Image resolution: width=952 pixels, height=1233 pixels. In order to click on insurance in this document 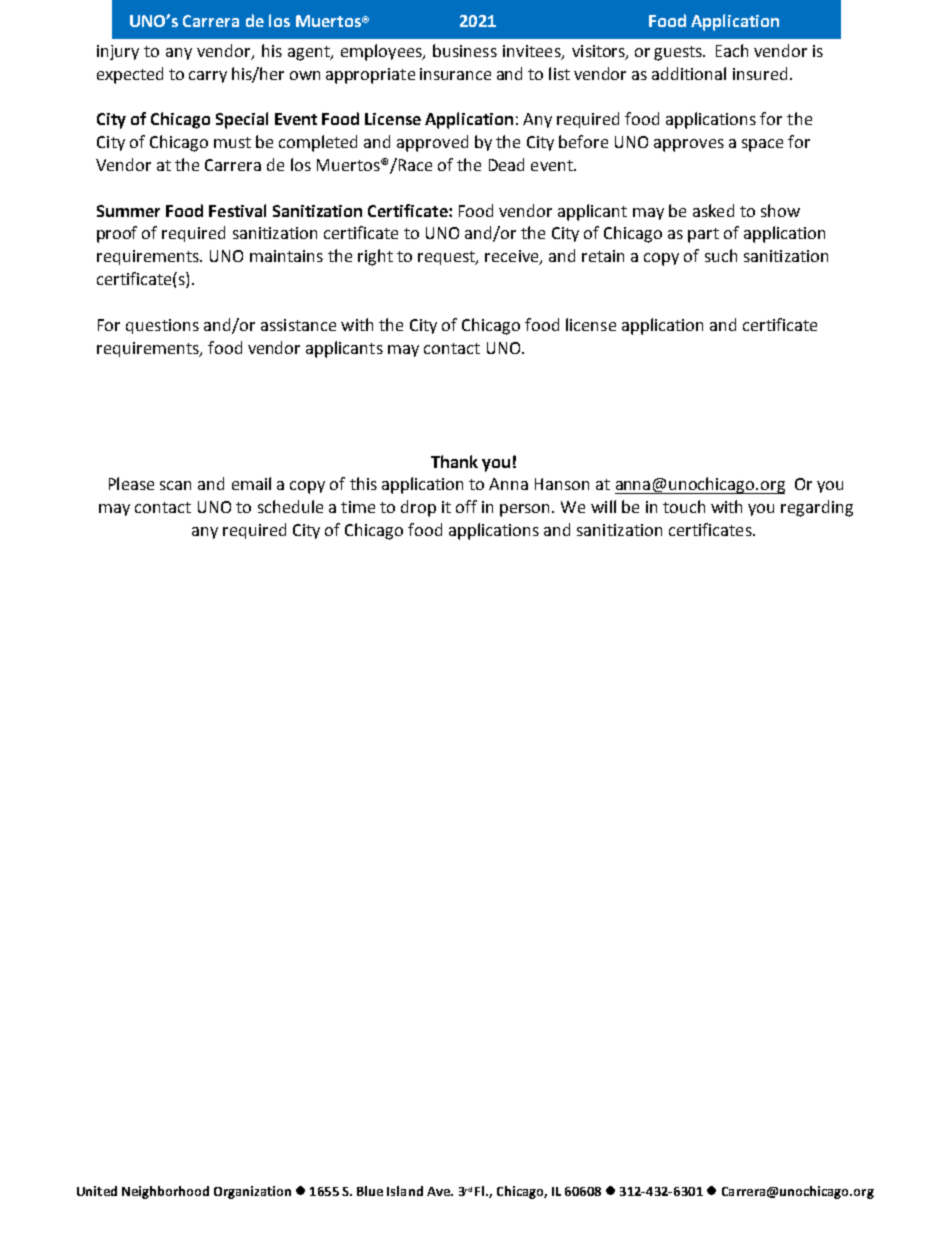, I will do `click(455, 74)`.
